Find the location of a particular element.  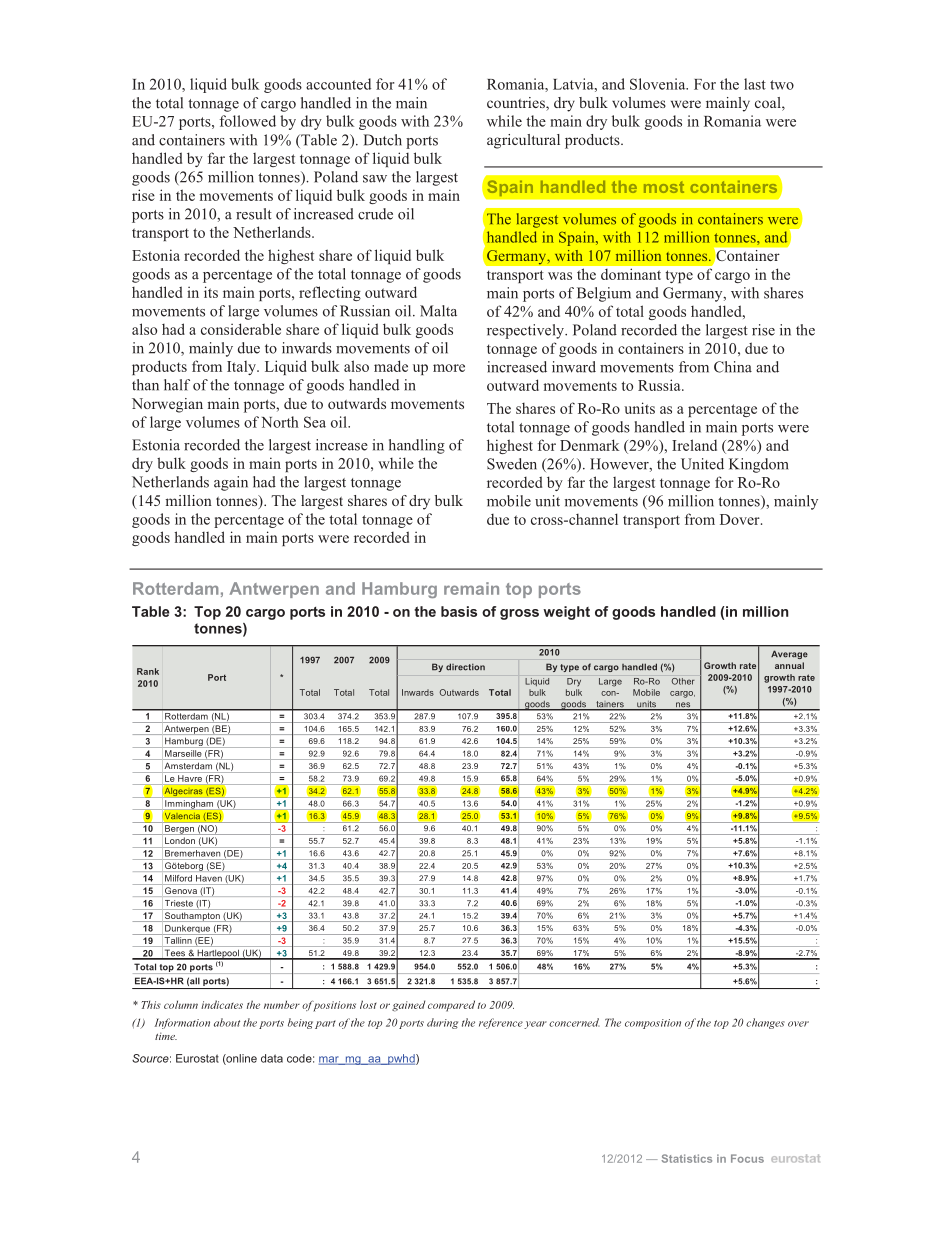

followed is located at coordinates (247, 121).
